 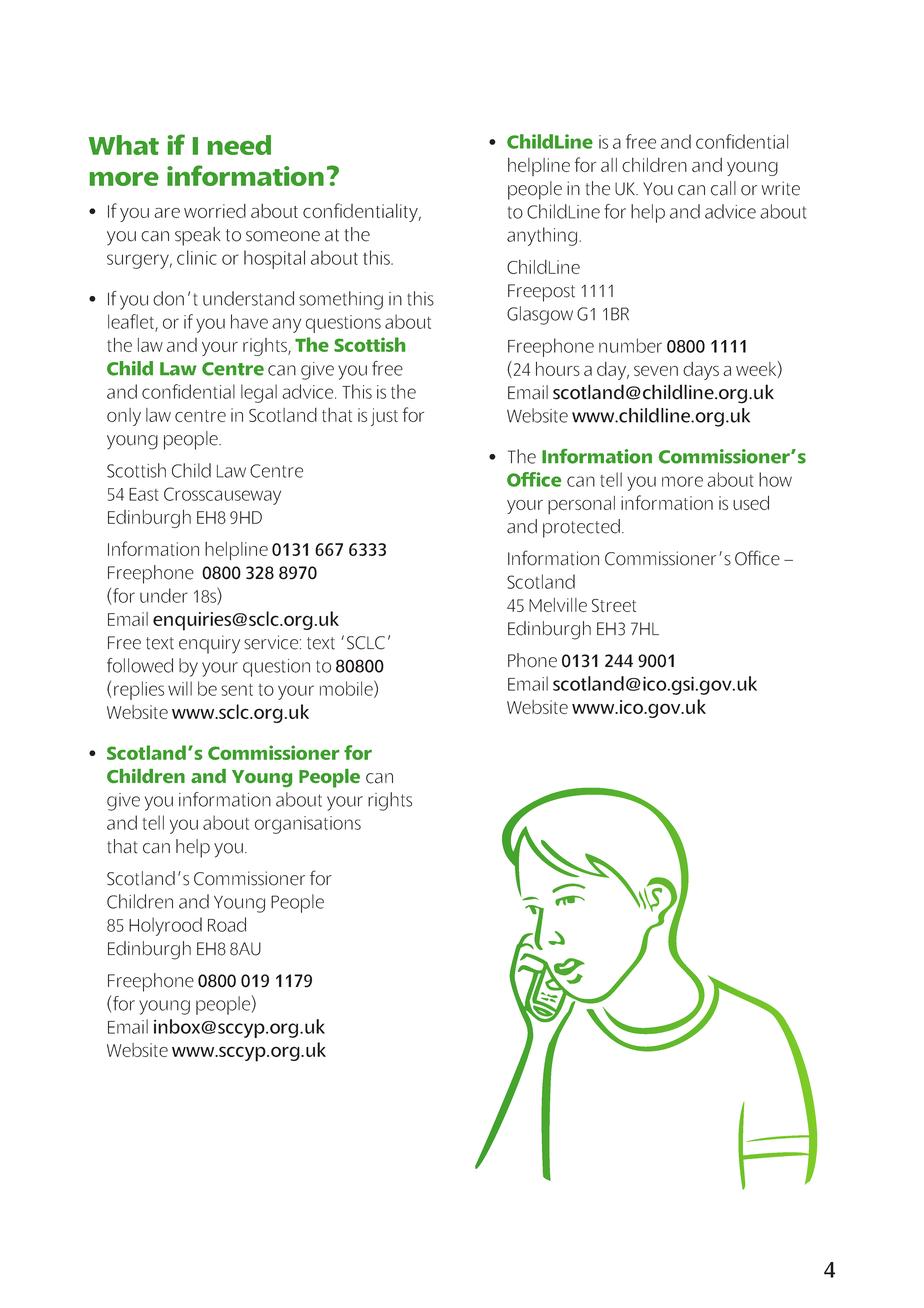 What do you see at coordinates (144, 494) in the document?
I see `East` at bounding box center [144, 494].
